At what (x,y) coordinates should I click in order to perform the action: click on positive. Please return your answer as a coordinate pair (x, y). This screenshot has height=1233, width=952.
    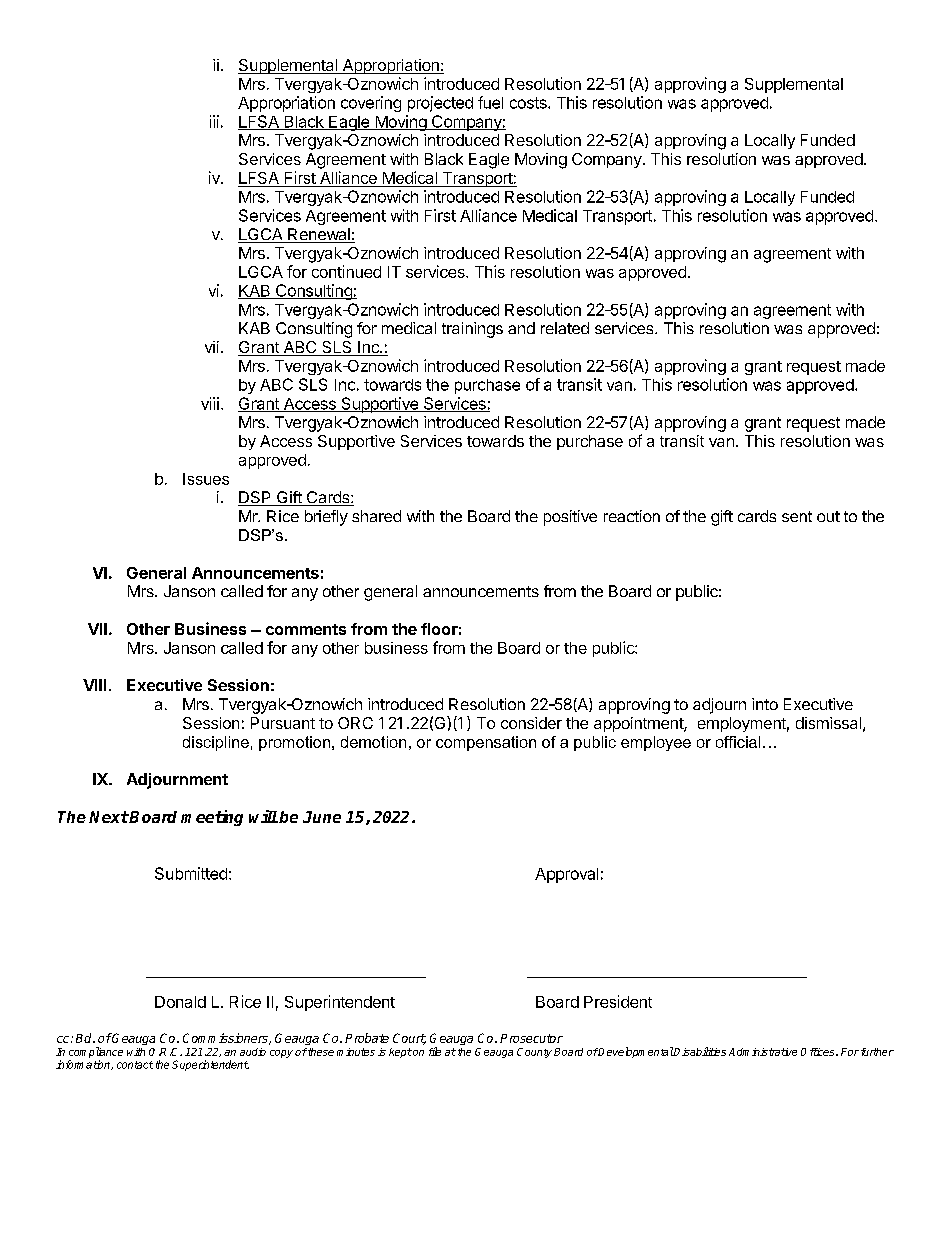
    Looking at the image, I should click on (570, 518).
